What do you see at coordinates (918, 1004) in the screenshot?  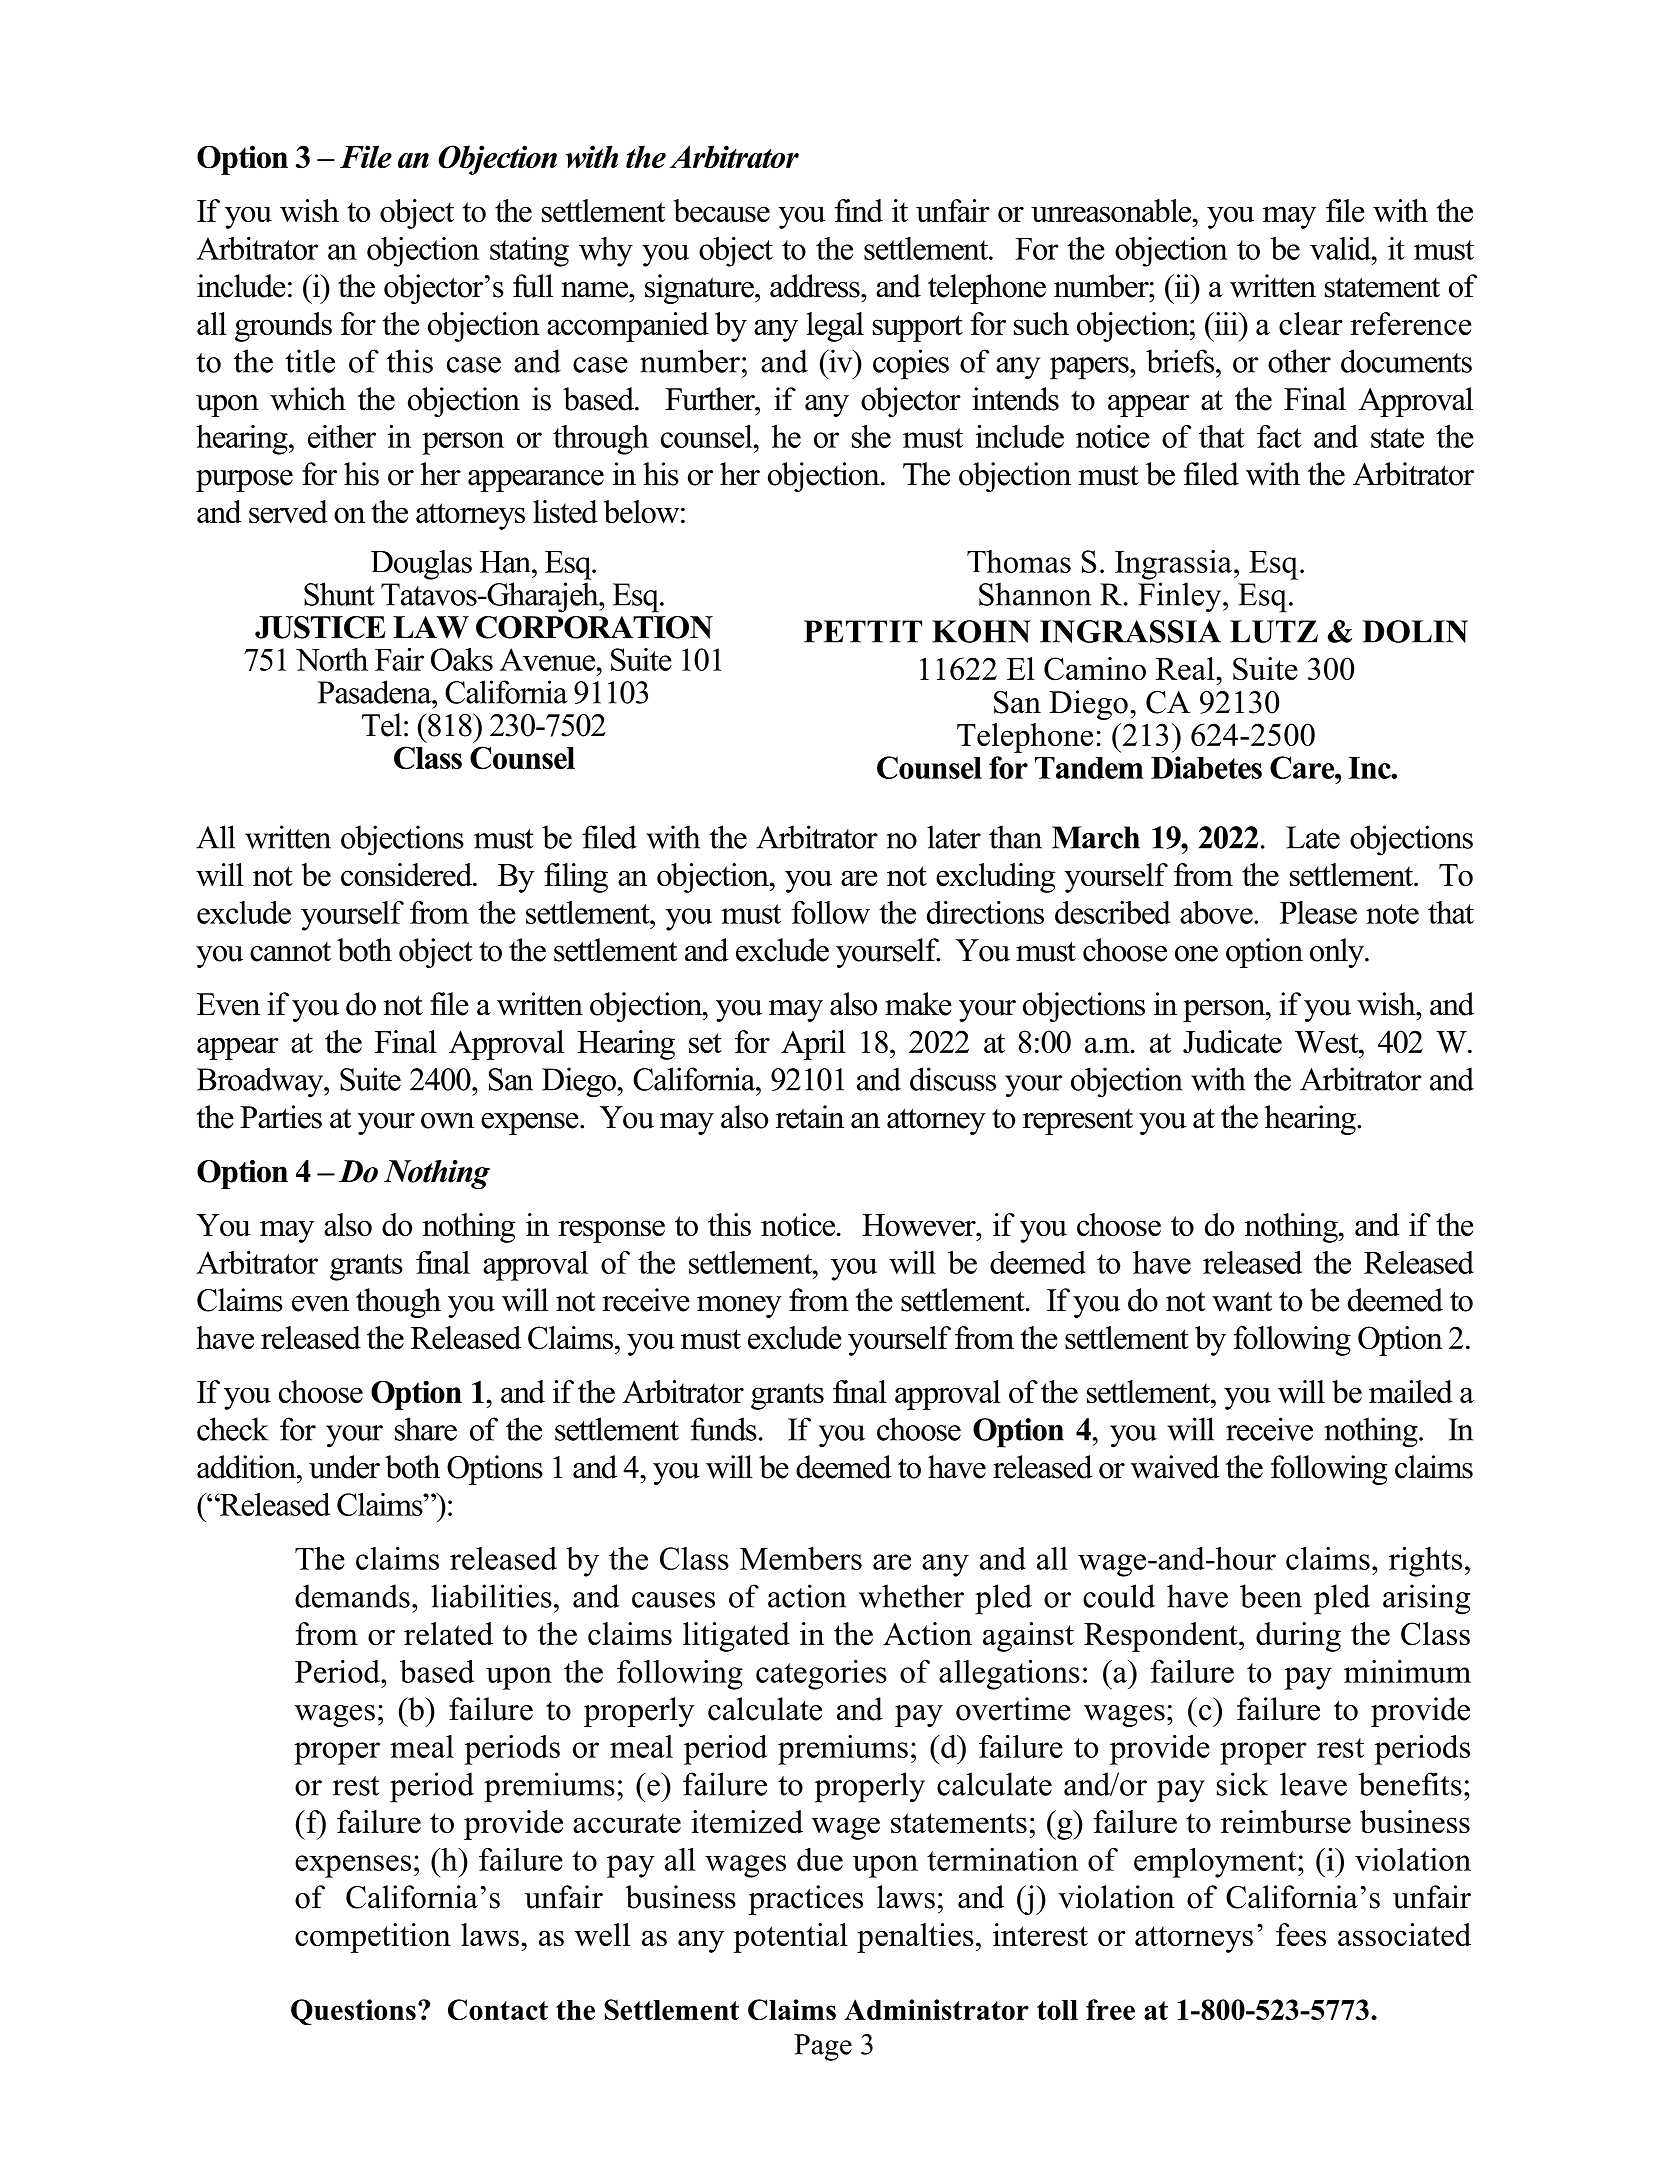 I see `make` at bounding box center [918, 1004].
